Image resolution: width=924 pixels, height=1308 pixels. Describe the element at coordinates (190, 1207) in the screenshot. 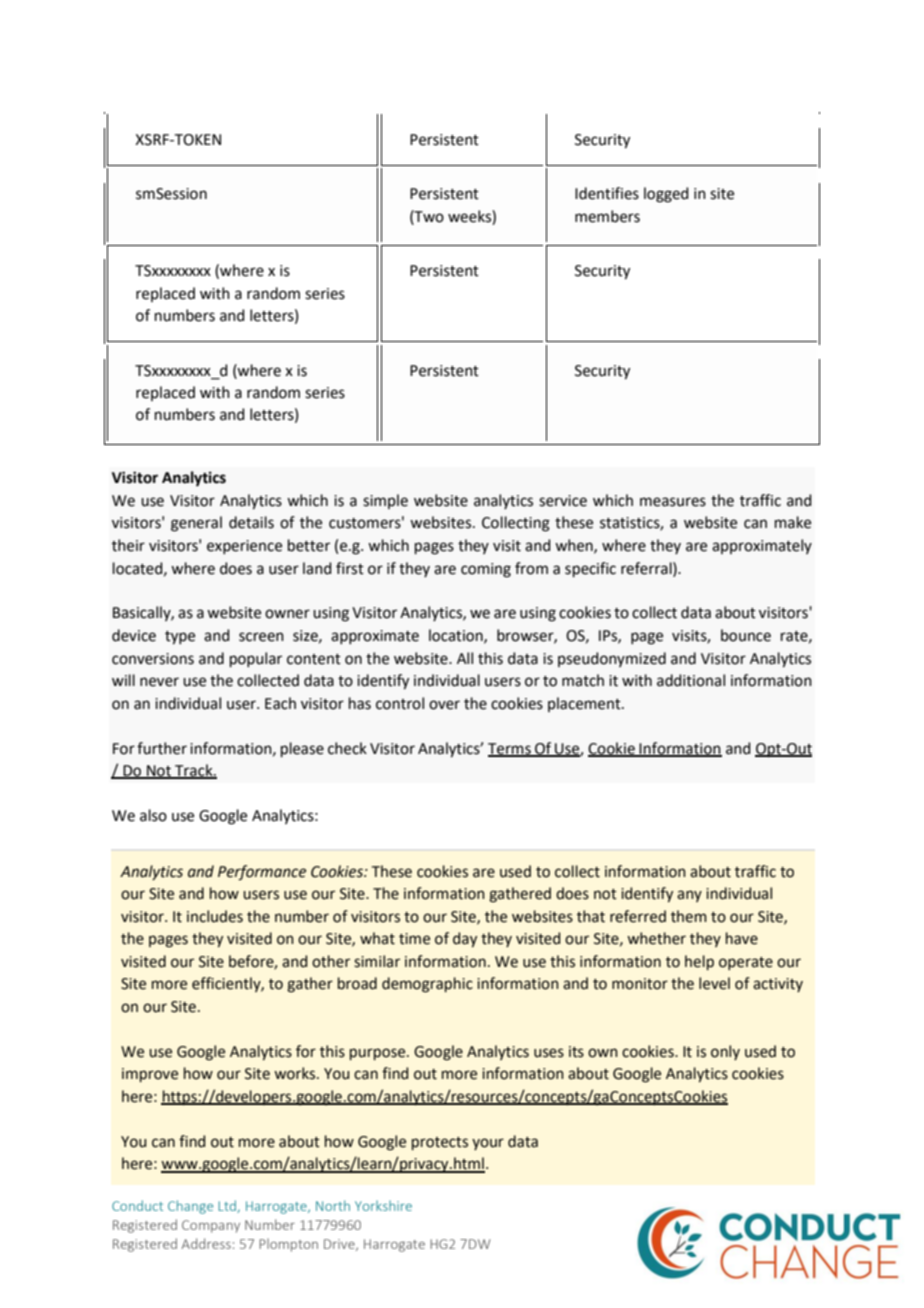

I see `Change` at that location.
